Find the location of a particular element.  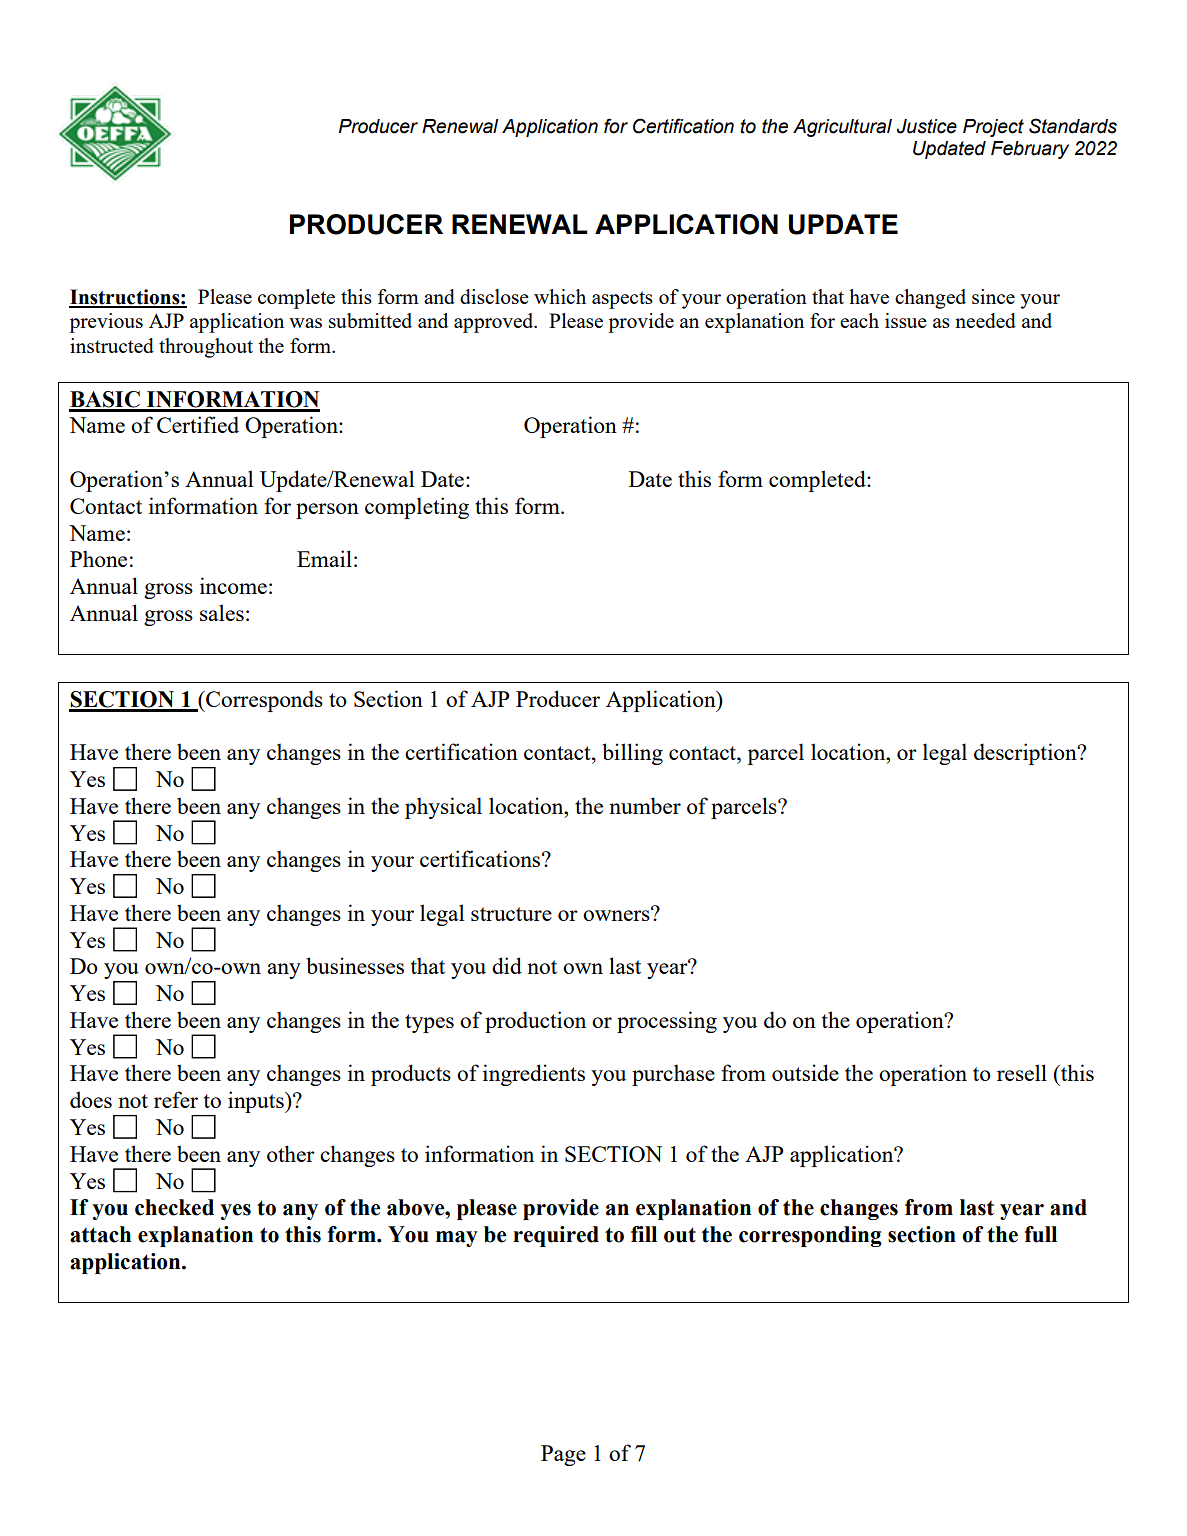

billing is located at coordinates (632, 754).
